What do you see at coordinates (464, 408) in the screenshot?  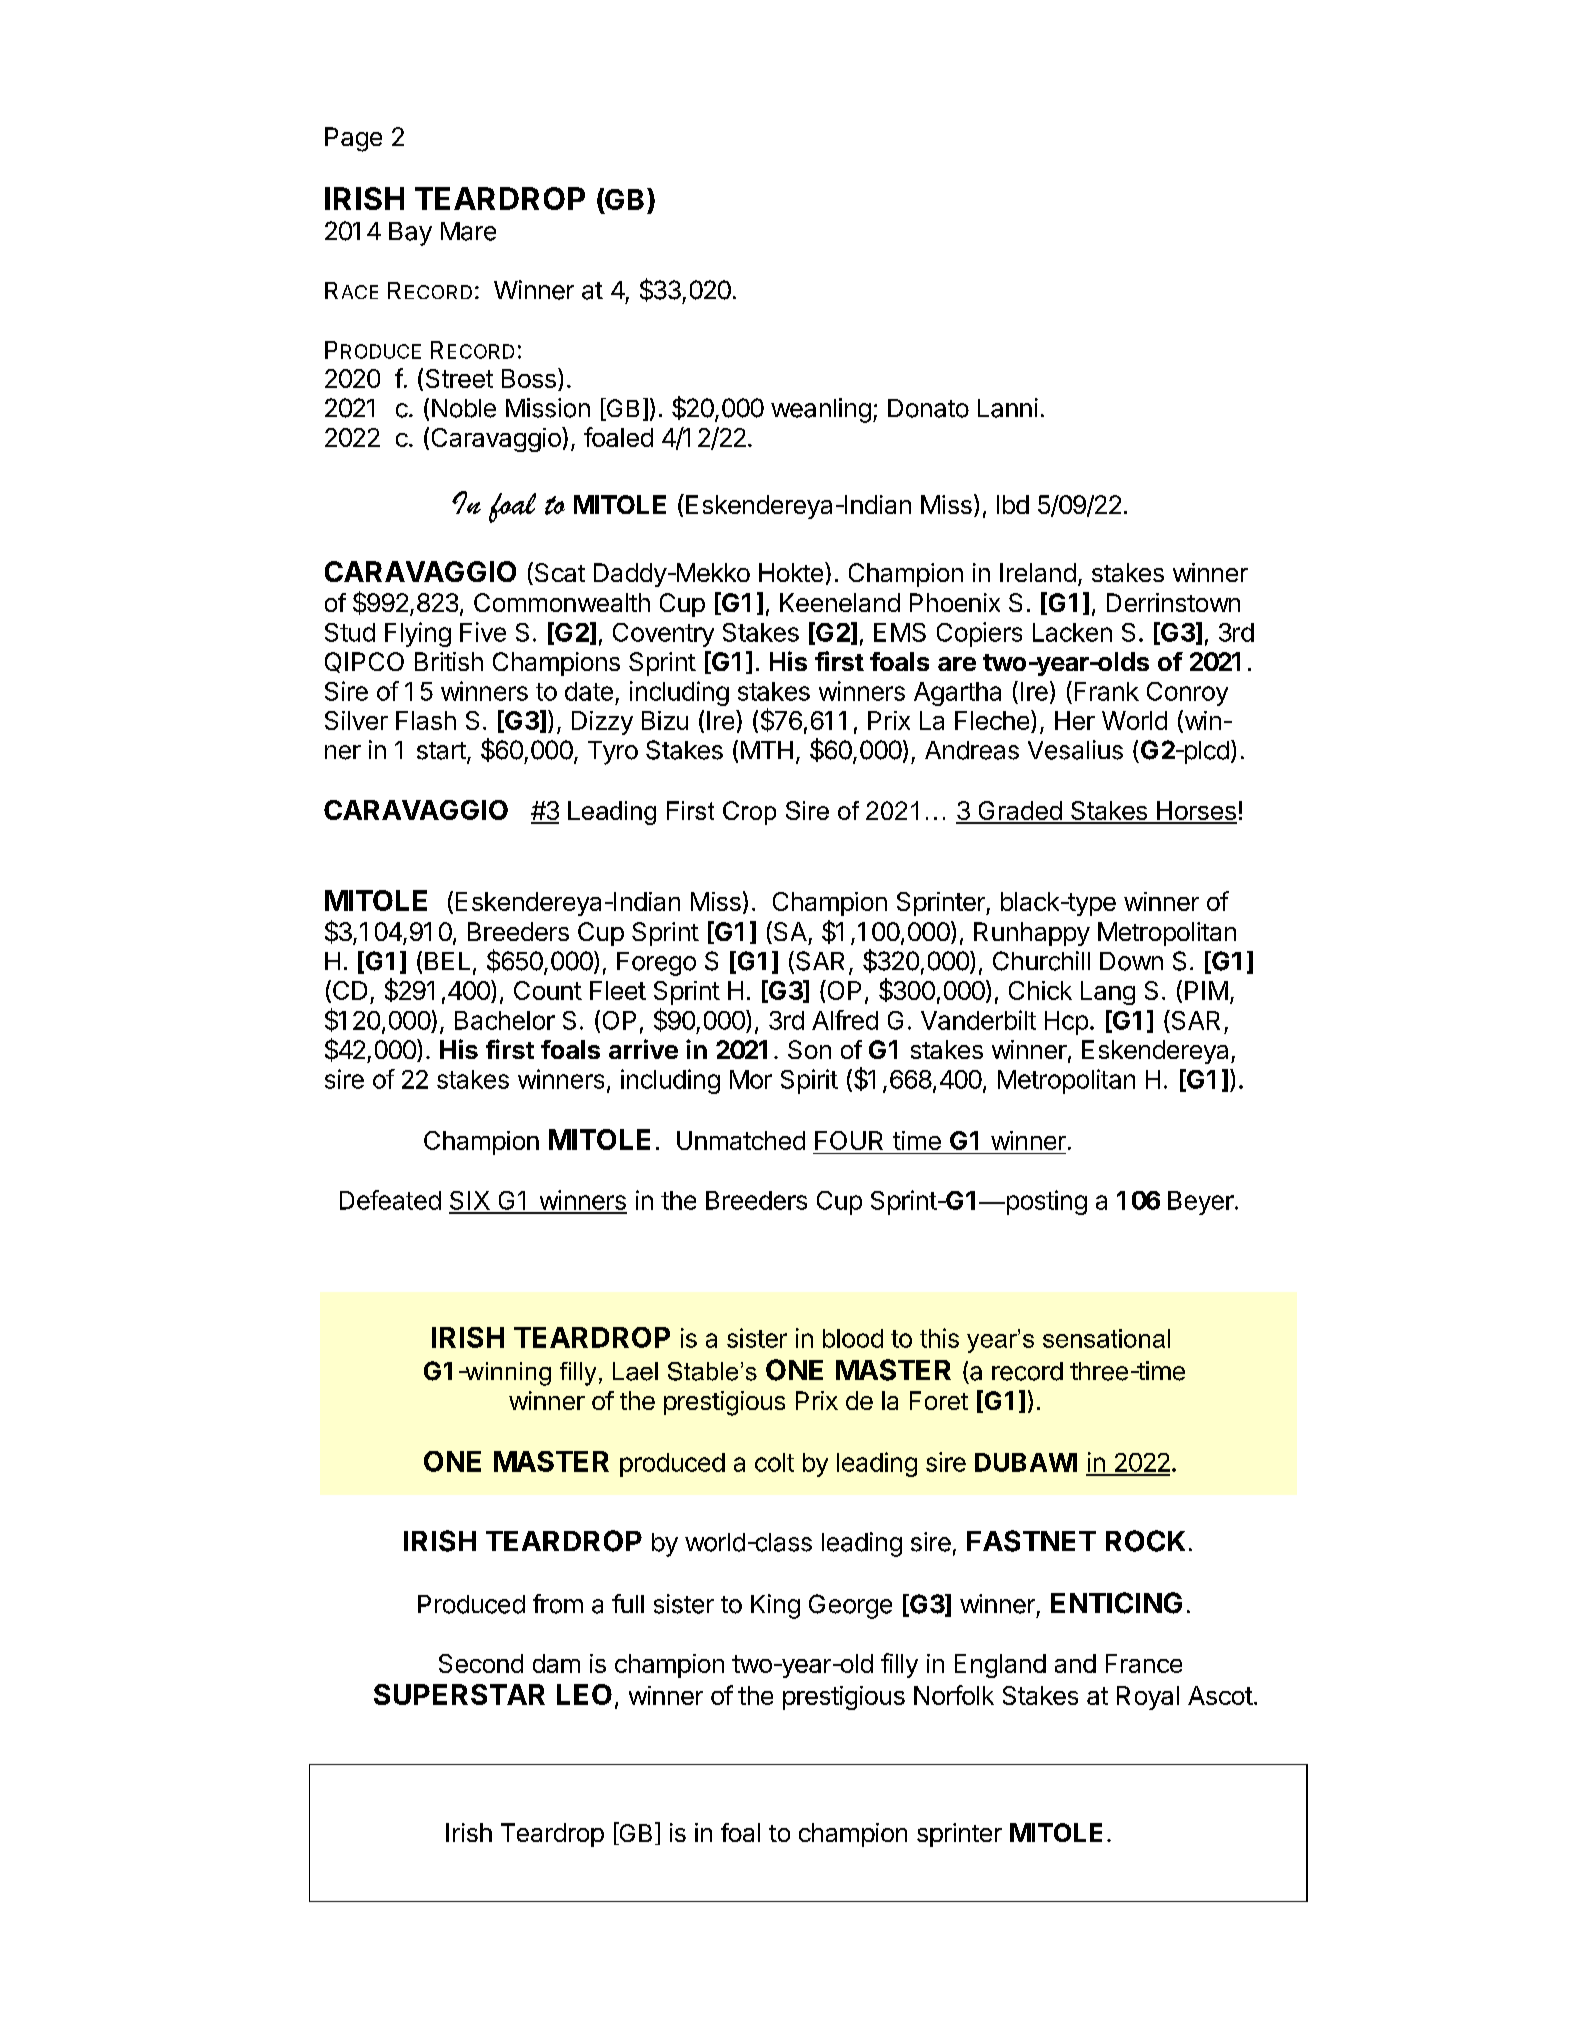 I see `Noble` at bounding box center [464, 408].
